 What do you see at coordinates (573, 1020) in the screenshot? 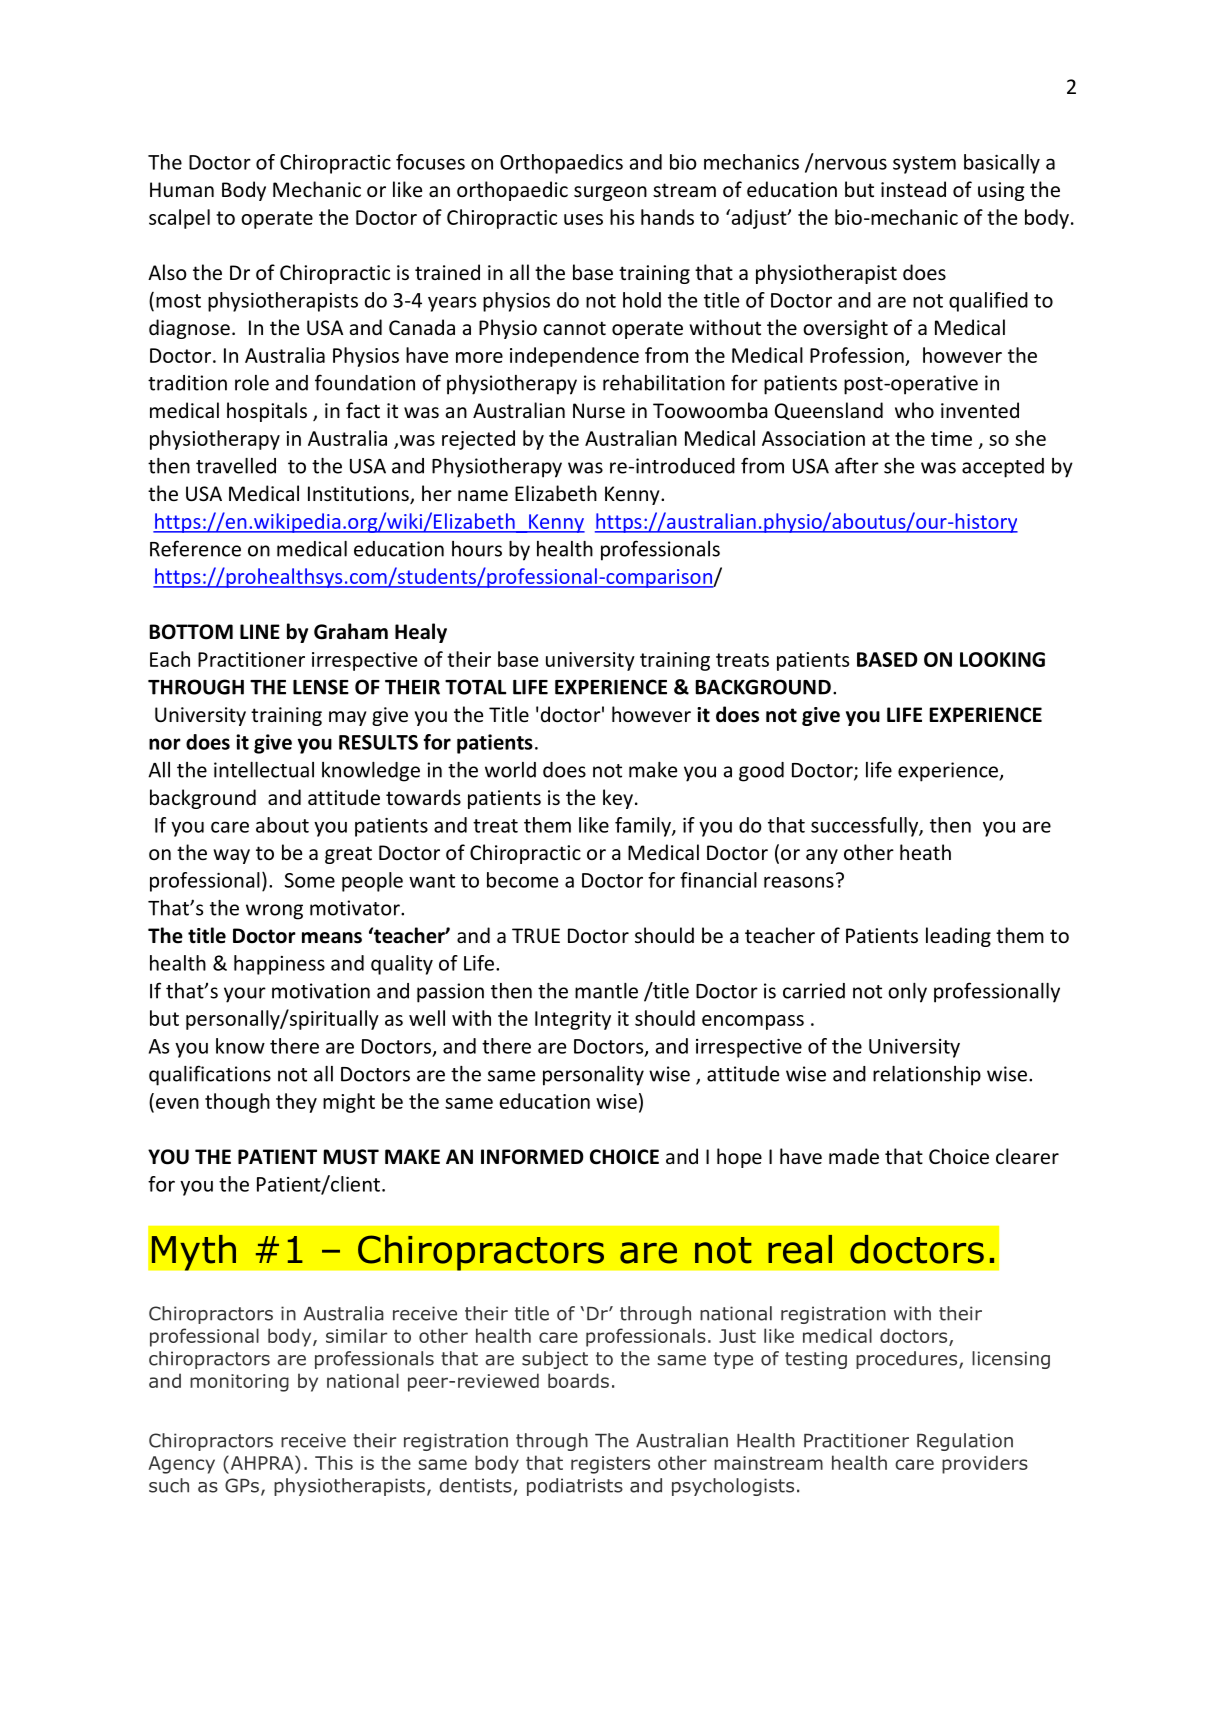
I see `Integrity` at bounding box center [573, 1020].
